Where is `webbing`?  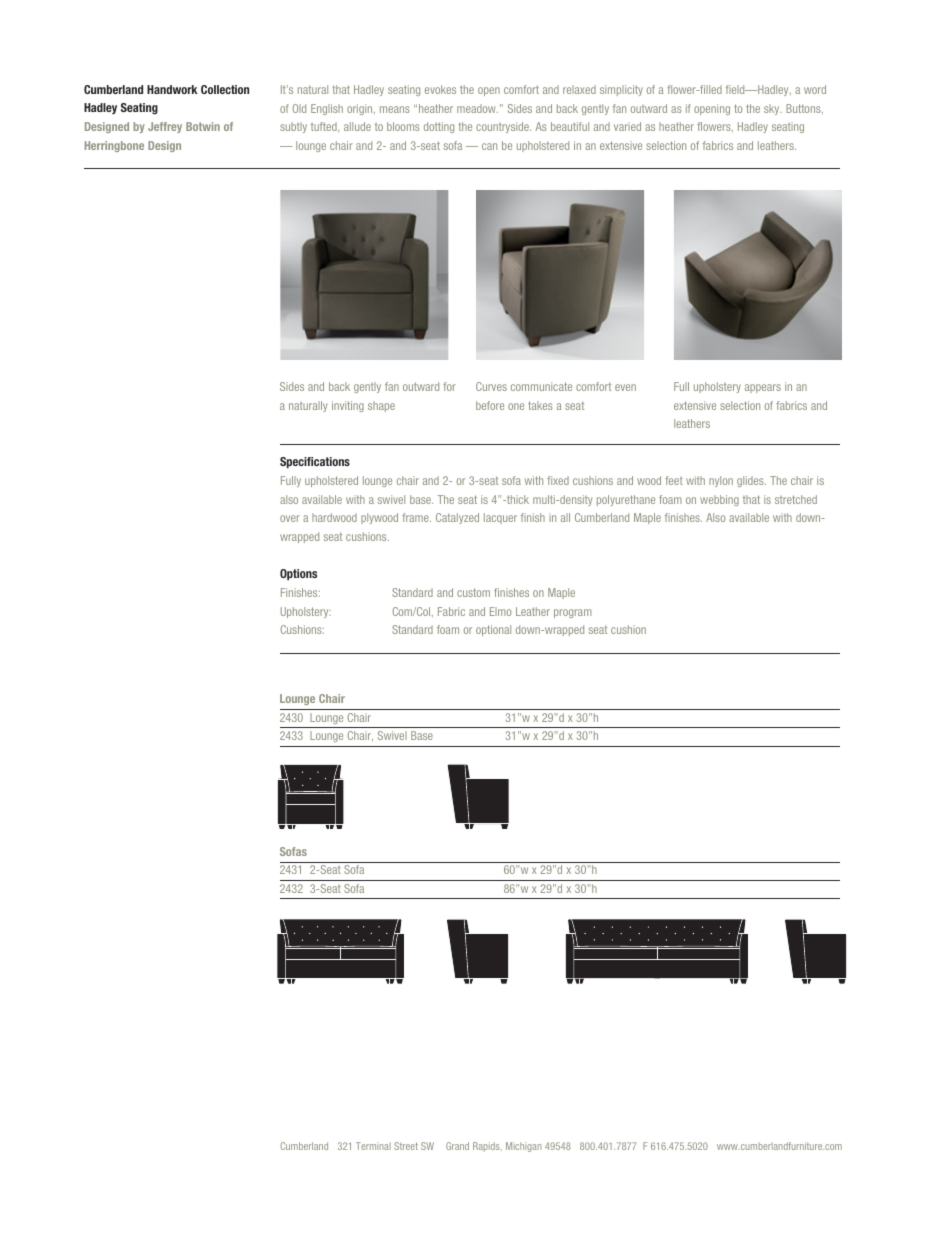 webbing is located at coordinates (719, 500).
